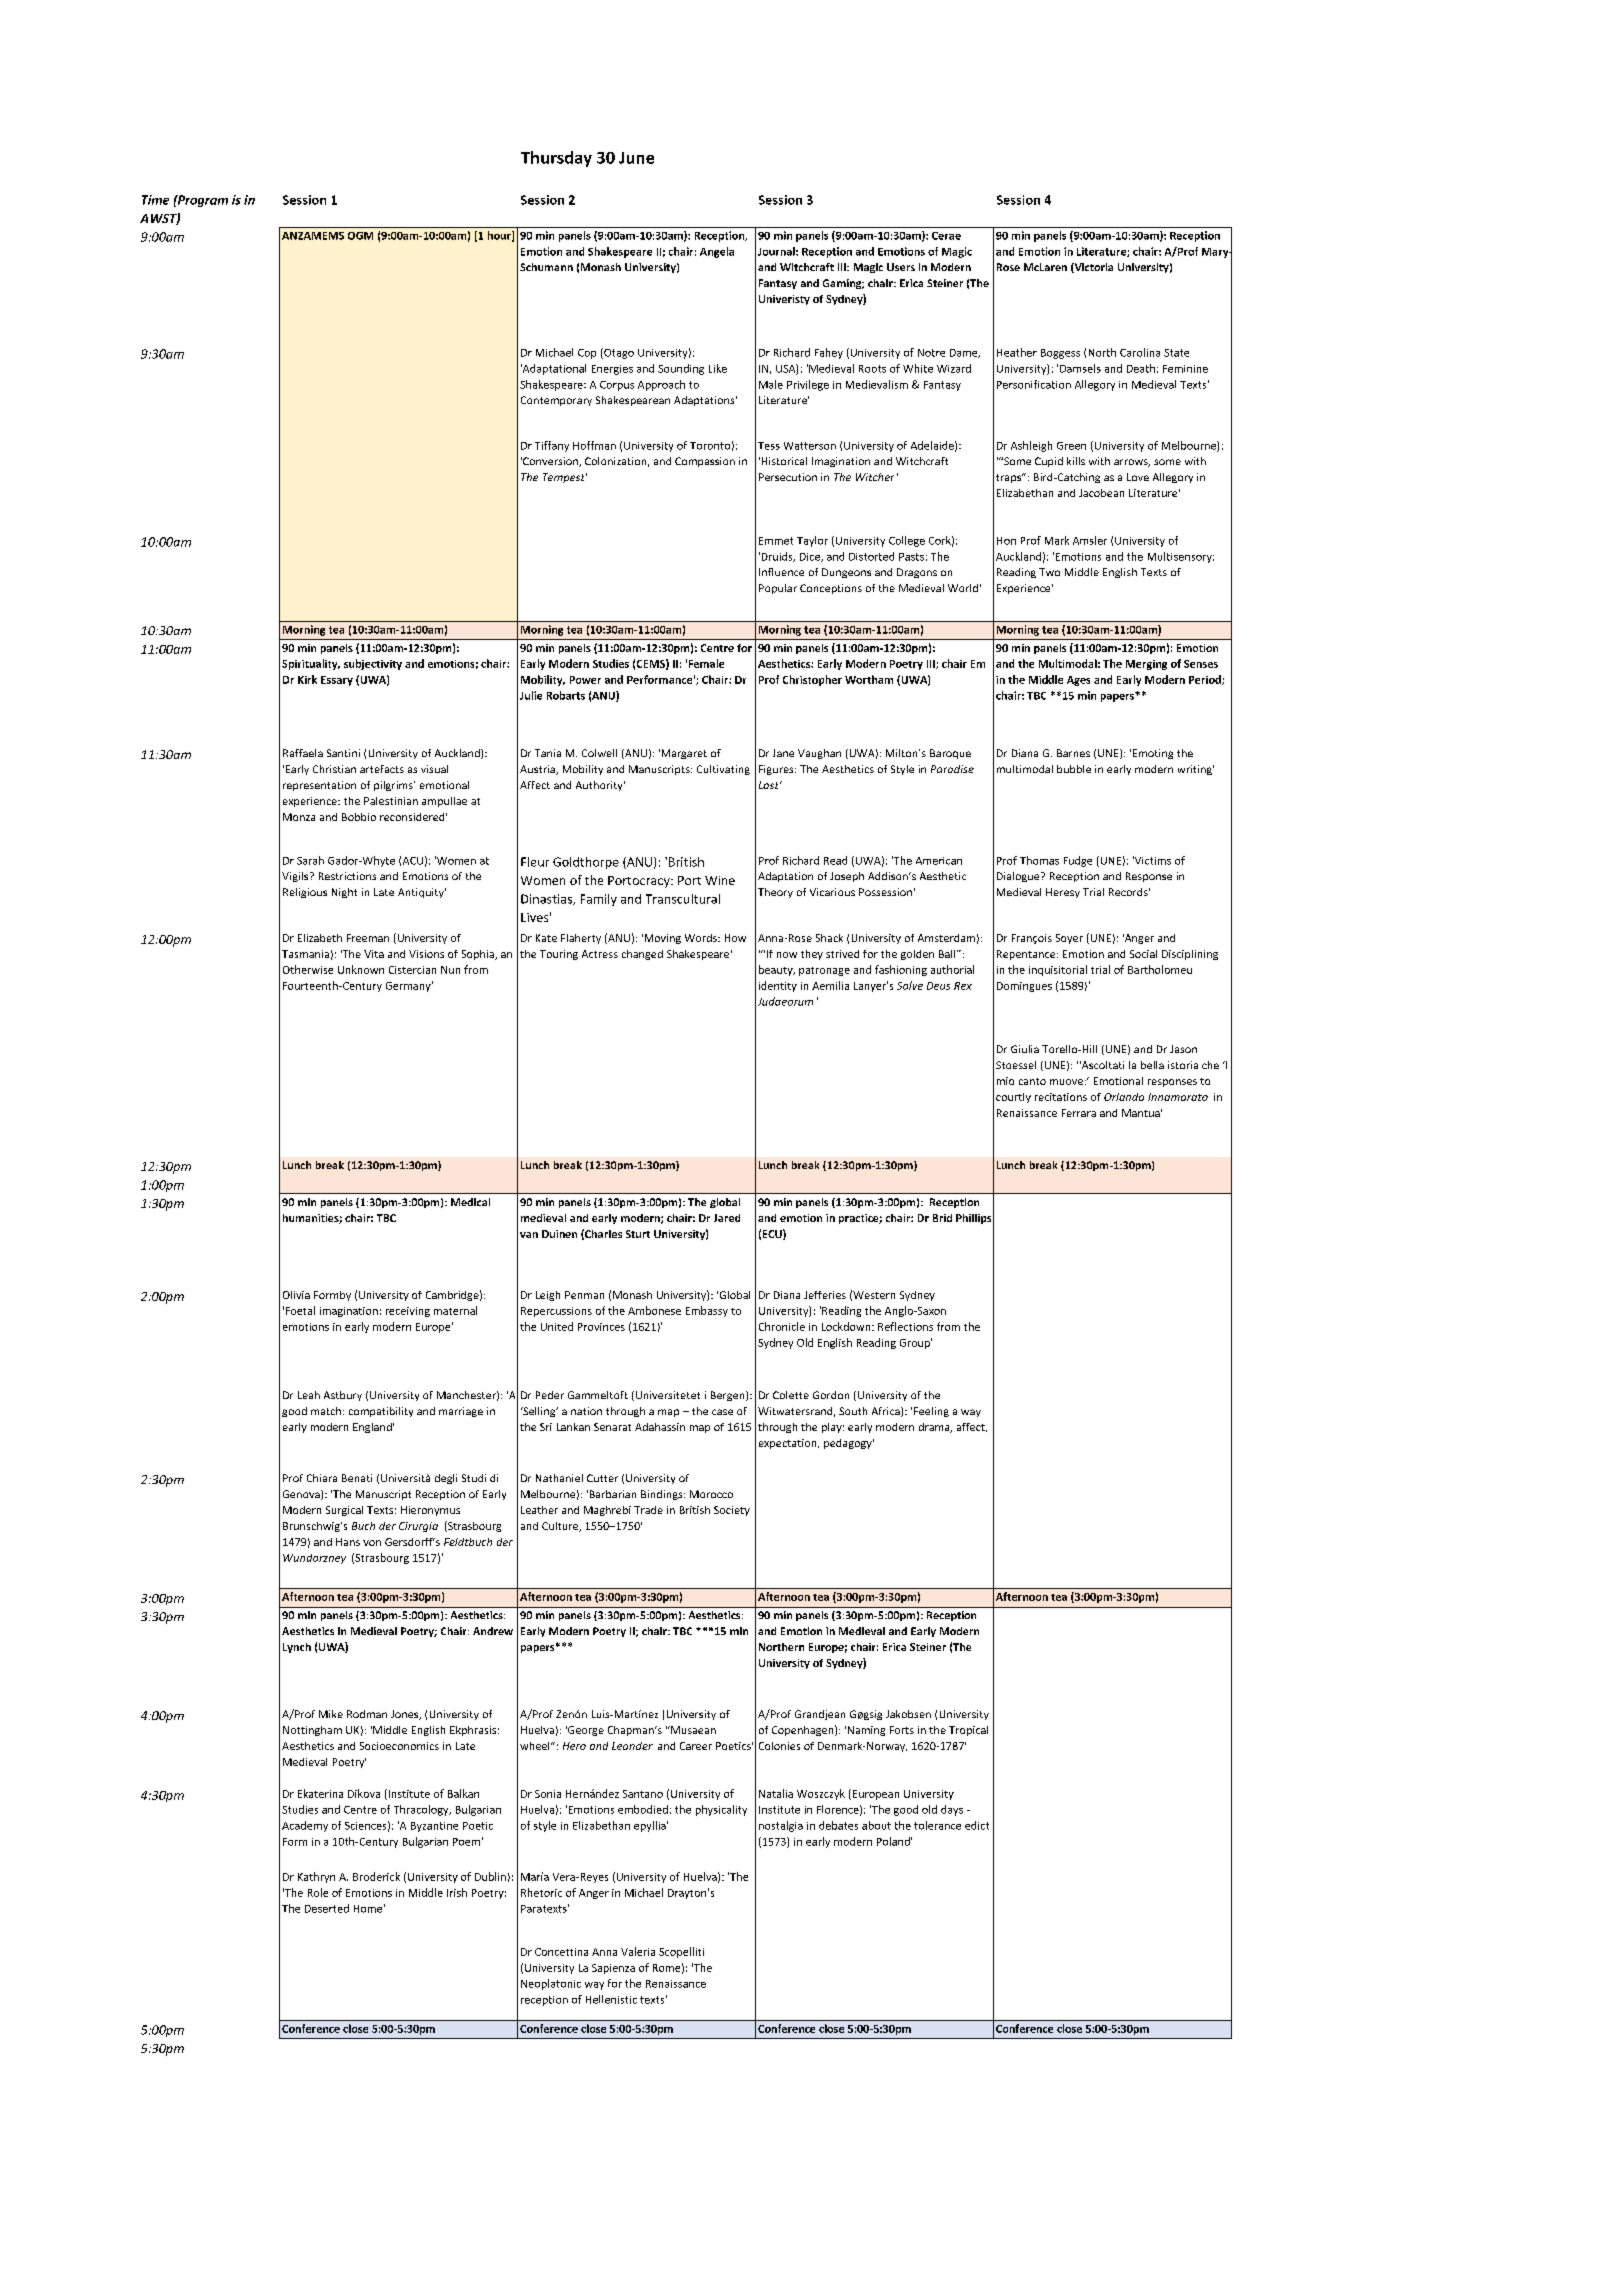 The image size is (1610, 2277). Describe the element at coordinates (729, 1396) in the screenshot. I see `Bergen` at that location.
